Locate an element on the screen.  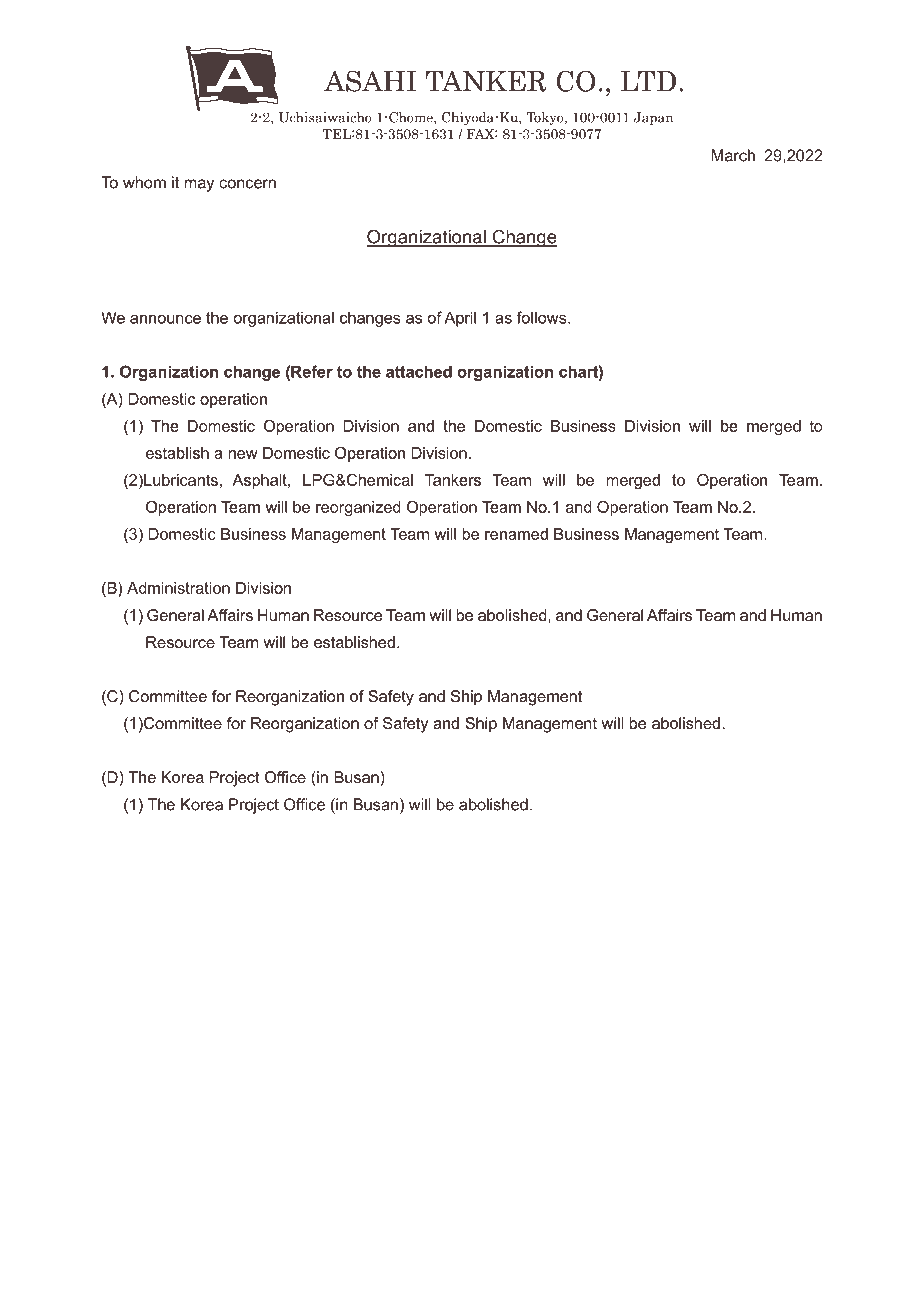
may is located at coordinates (199, 185).
